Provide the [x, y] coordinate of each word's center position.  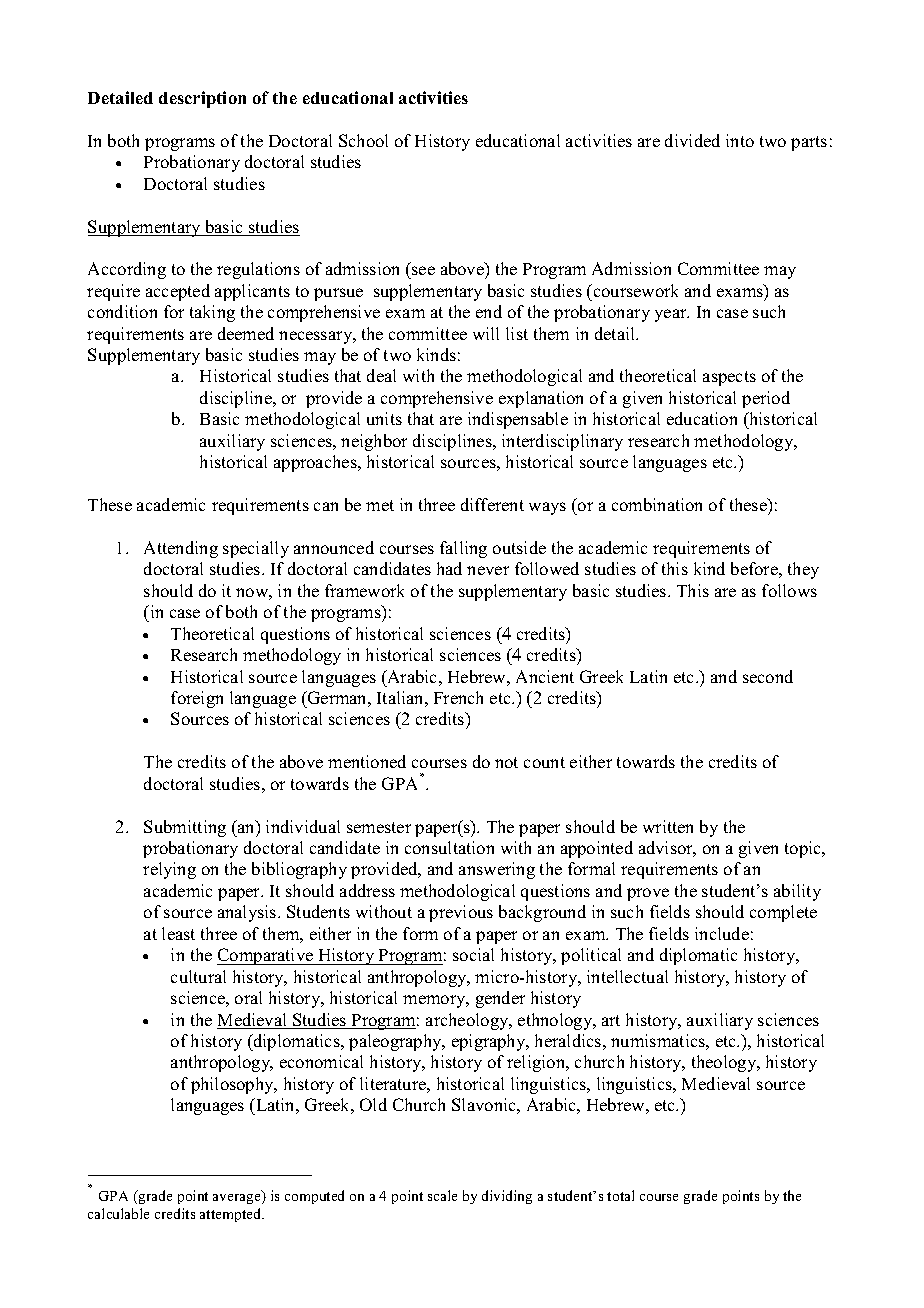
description [202, 99]
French [458, 697]
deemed [246, 333]
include [722, 933]
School [363, 140]
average [238, 1199]
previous [461, 913]
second [768, 676]
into [740, 140]
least [178, 933]
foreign [197, 699]
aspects [729, 378]
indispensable [518, 420]
